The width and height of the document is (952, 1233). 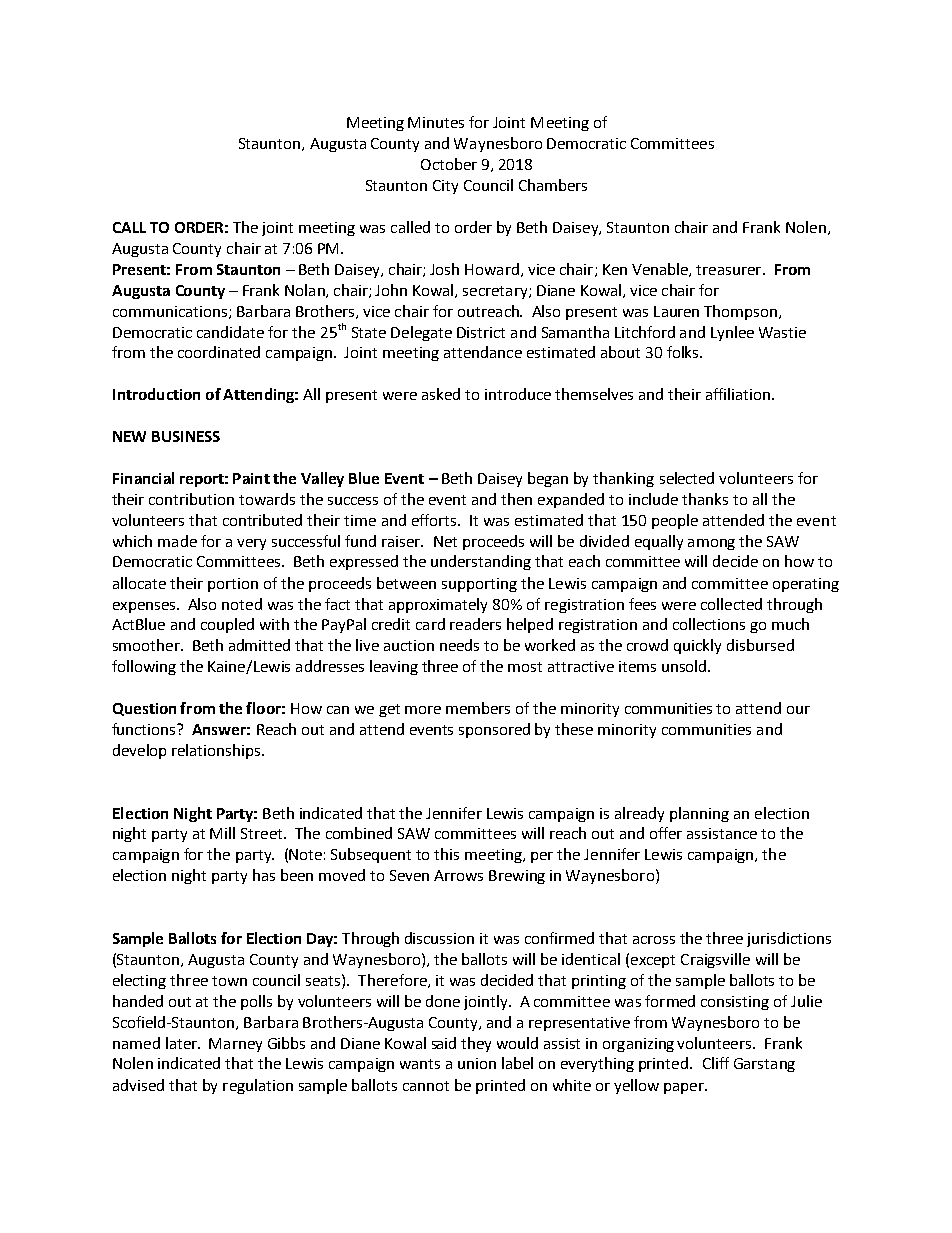 What do you see at coordinates (494, 730) in the document?
I see `sponsored` at bounding box center [494, 730].
